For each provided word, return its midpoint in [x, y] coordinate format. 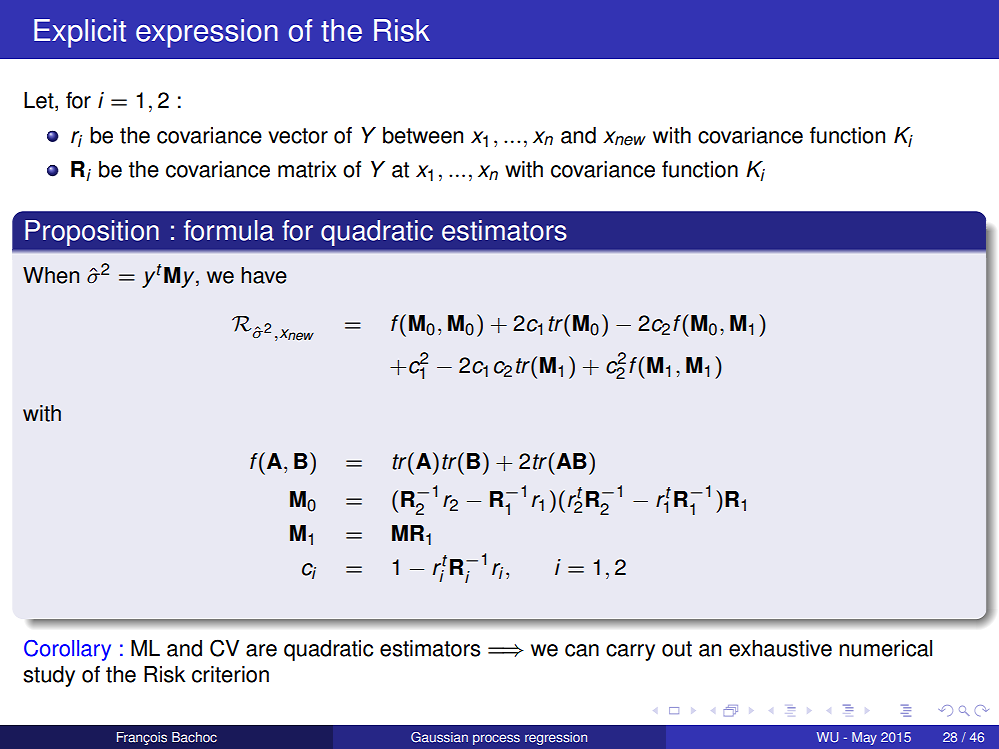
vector [298, 136]
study [49, 676]
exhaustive [780, 648]
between [423, 135]
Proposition [92, 233]
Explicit [80, 33]
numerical [885, 648]
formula [229, 230]
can [582, 650]
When [51, 275]
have [264, 275]
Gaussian [439, 737]
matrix [307, 169]
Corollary [67, 650]
